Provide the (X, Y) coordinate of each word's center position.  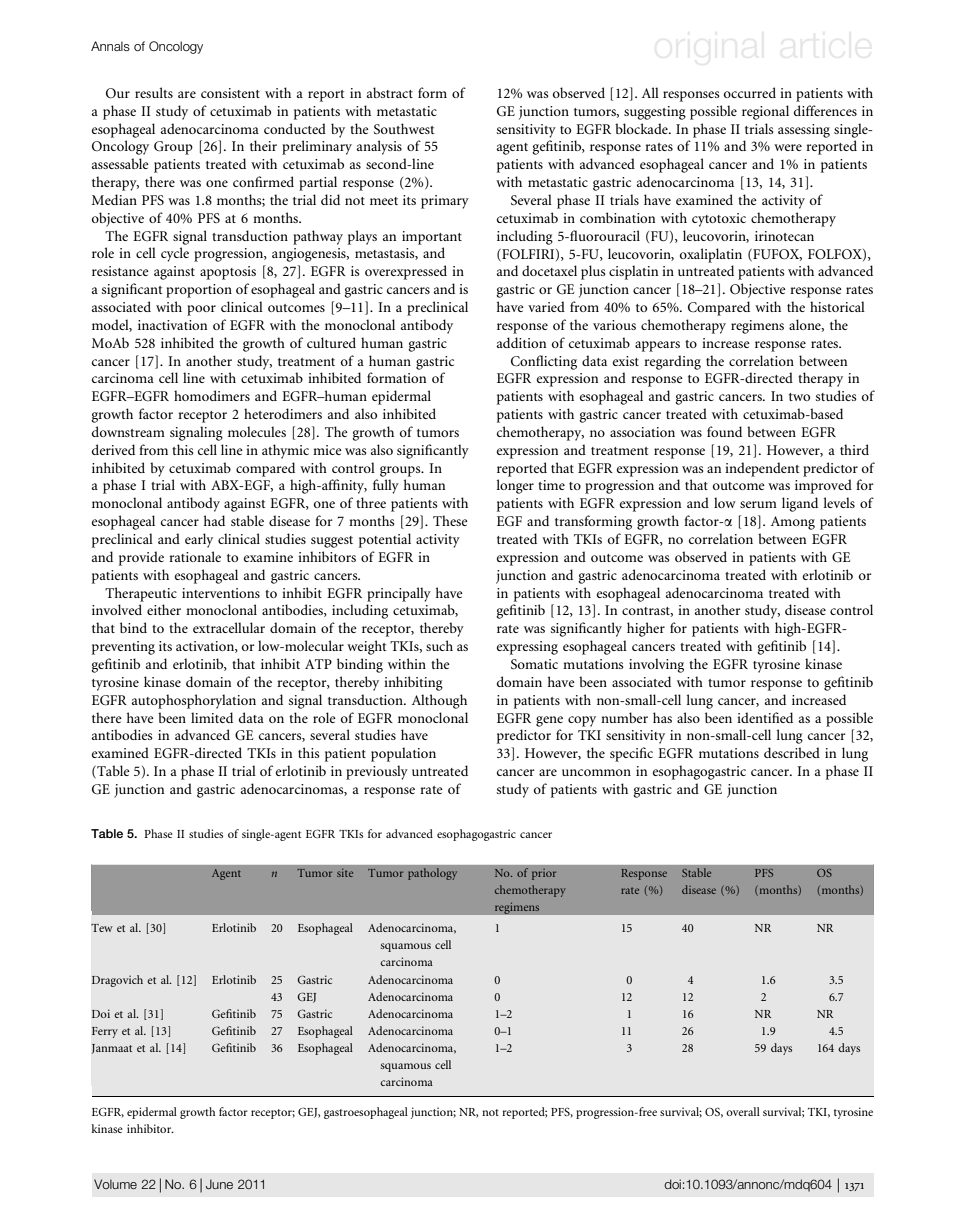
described (792, 752)
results (154, 92)
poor (201, 310)
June (219, 1184)
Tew (102, 928)
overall (743, 1111)
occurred (750, 92)
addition (521, 342)
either (164, 609)
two (799, 397)
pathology (433, 874)
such (439, 645)
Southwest (404, 128)
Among (793, 523)
